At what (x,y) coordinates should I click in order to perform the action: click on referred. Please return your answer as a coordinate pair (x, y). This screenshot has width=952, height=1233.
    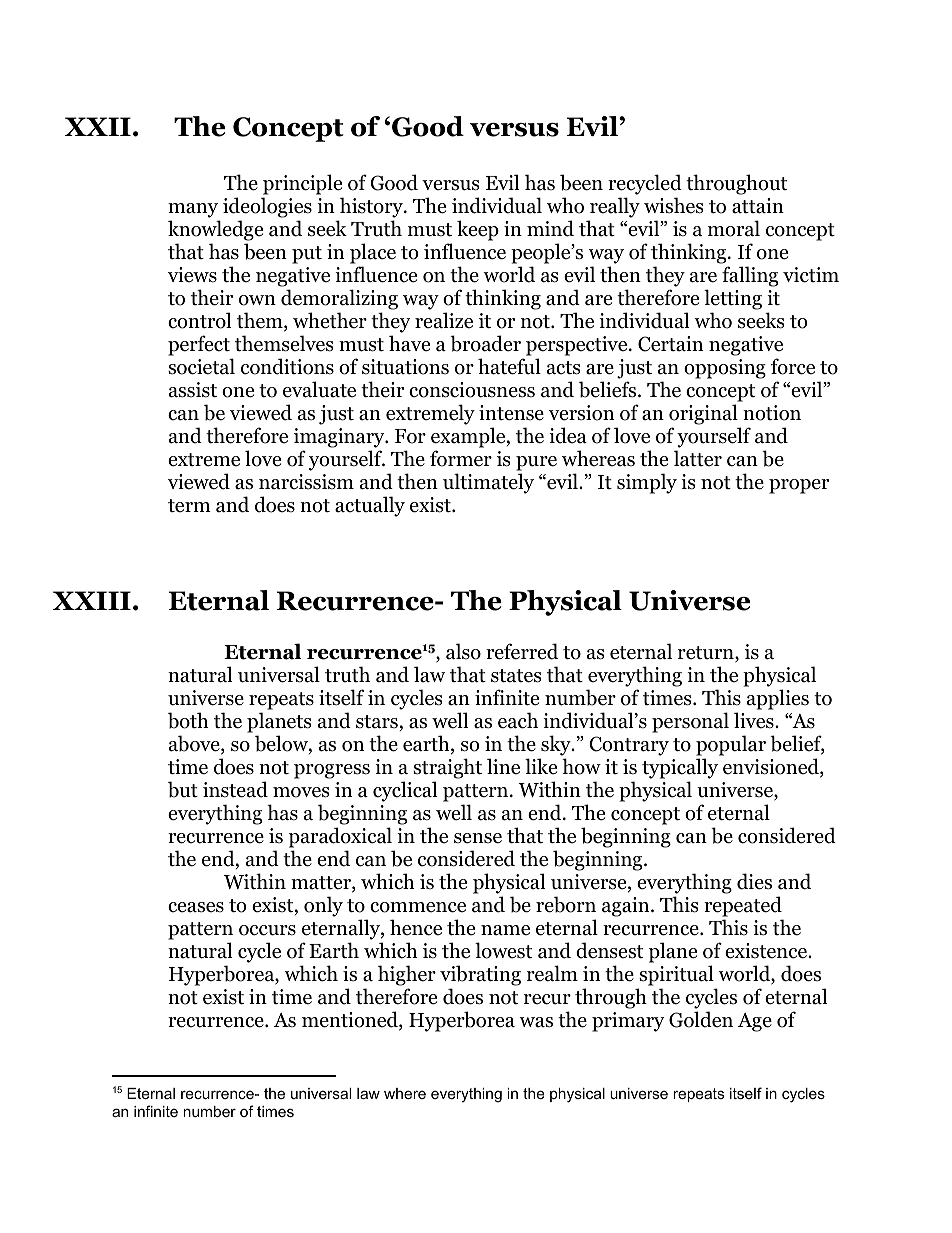
    Looking at the image, I should click on (522, 651).
